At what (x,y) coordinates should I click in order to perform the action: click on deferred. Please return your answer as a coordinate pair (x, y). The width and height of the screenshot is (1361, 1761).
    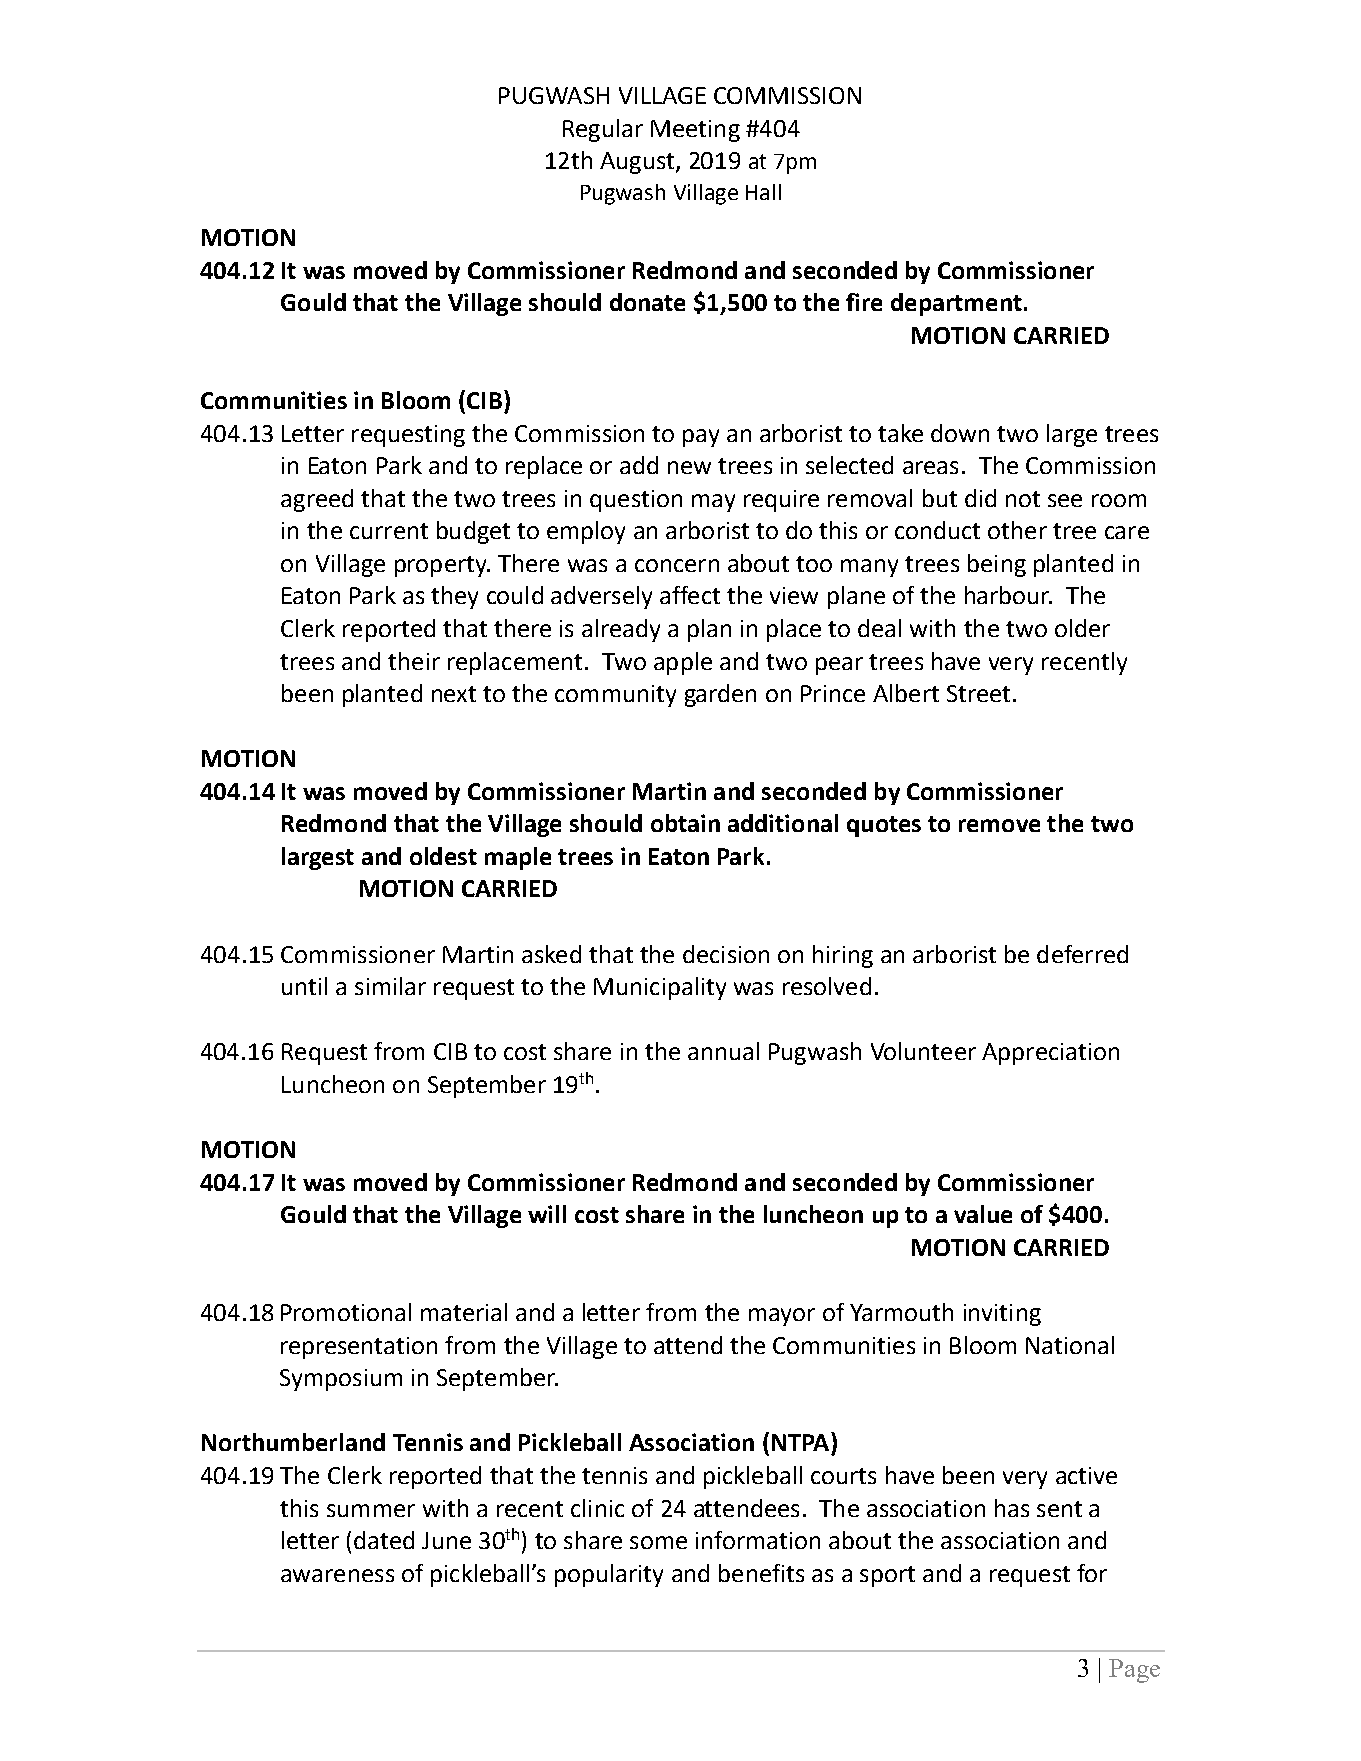
    Looking at the image, I should click on (1082, 954).
